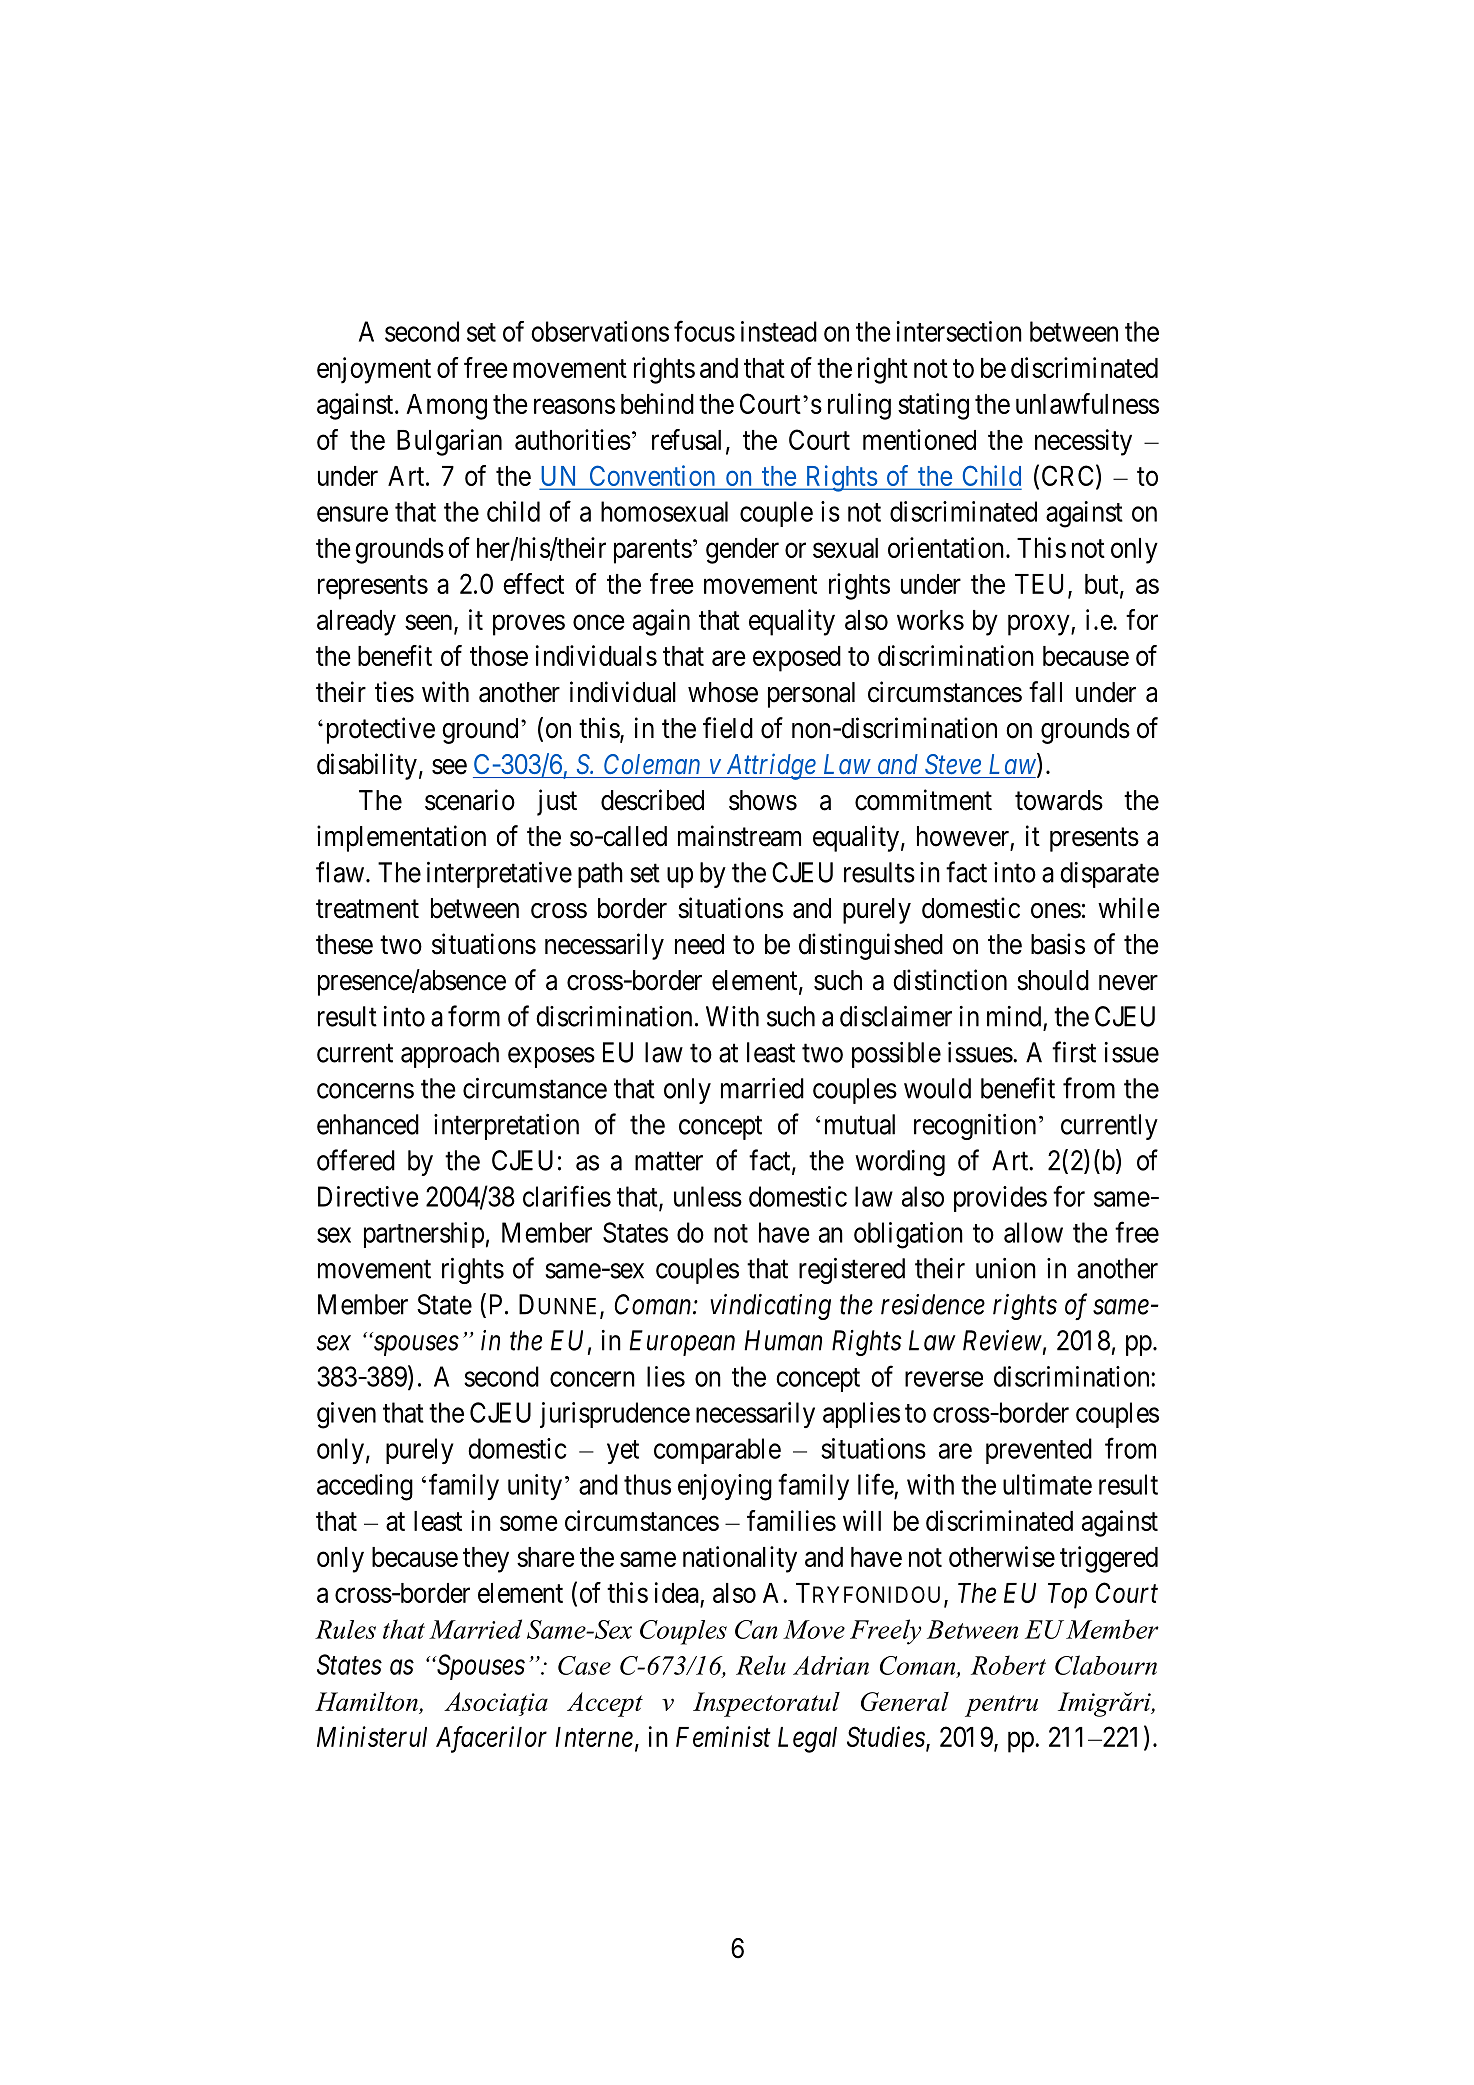 The image size is (1474, 2085). What do you see at coordinates (367, 1703) in the page?
I see `Hamilton` at bounding box center [367, 1703].
